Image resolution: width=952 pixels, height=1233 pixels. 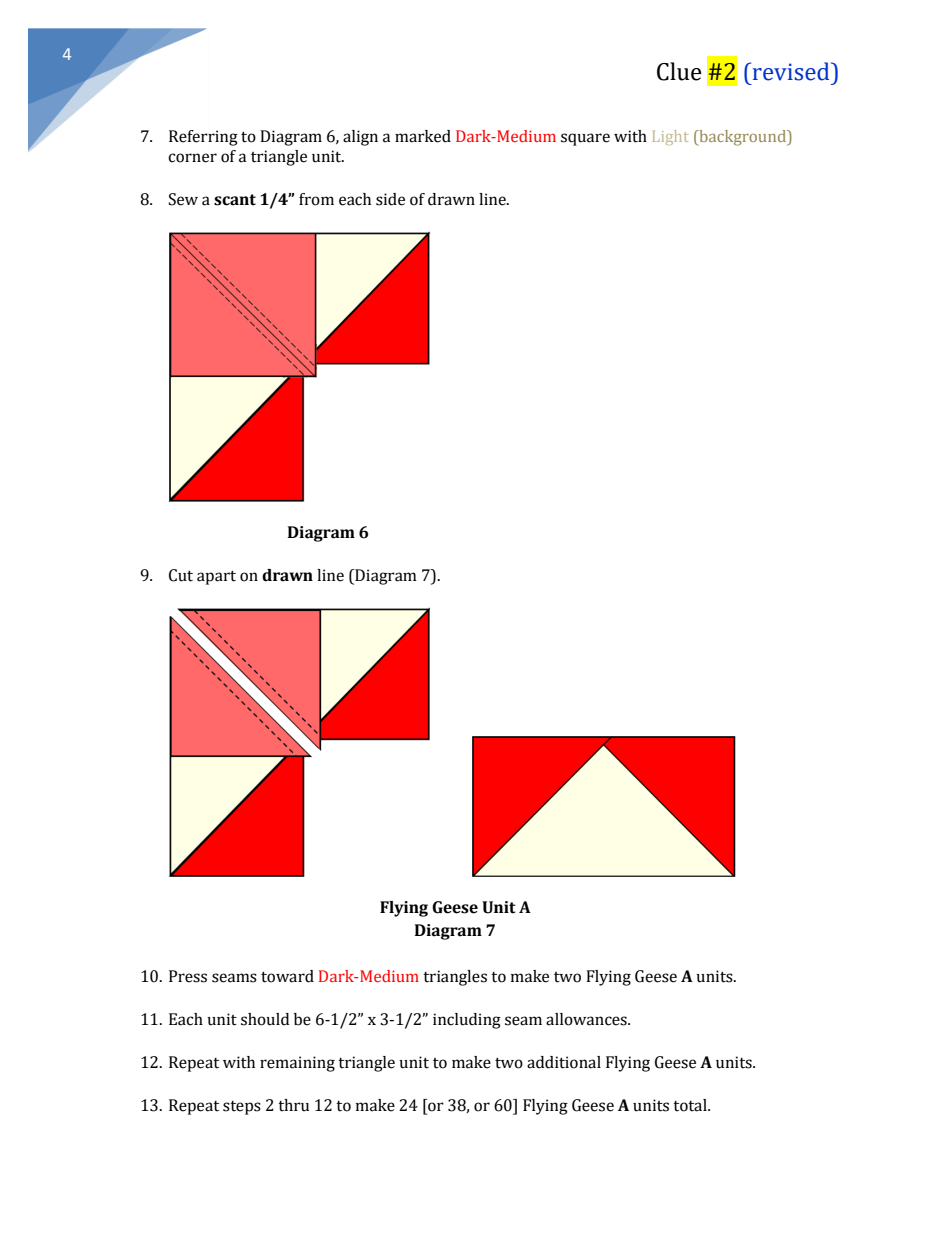 What do you see at coordinates (216, 577) in the screenshot?
I see `apart` at bounding box center [216, 577].
